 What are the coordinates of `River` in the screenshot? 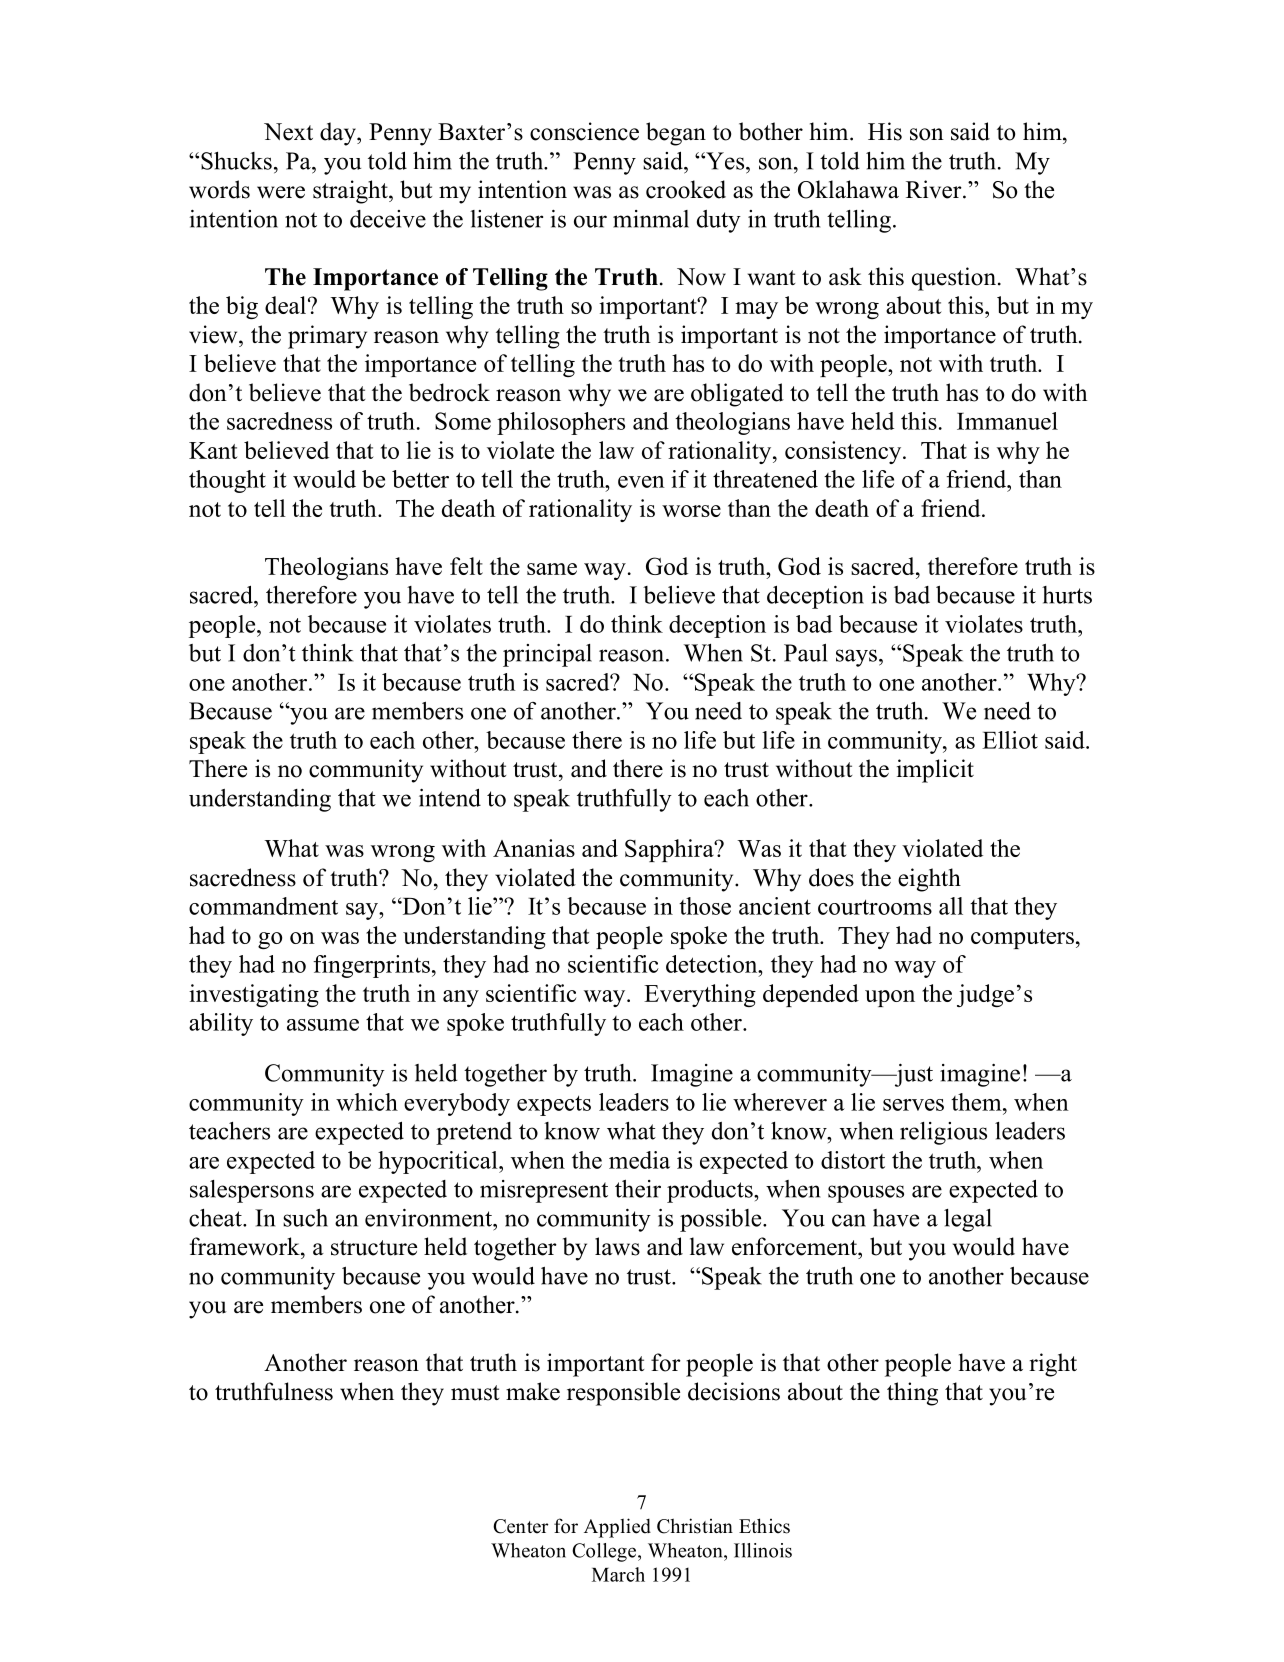 It's located at (935, 189).
